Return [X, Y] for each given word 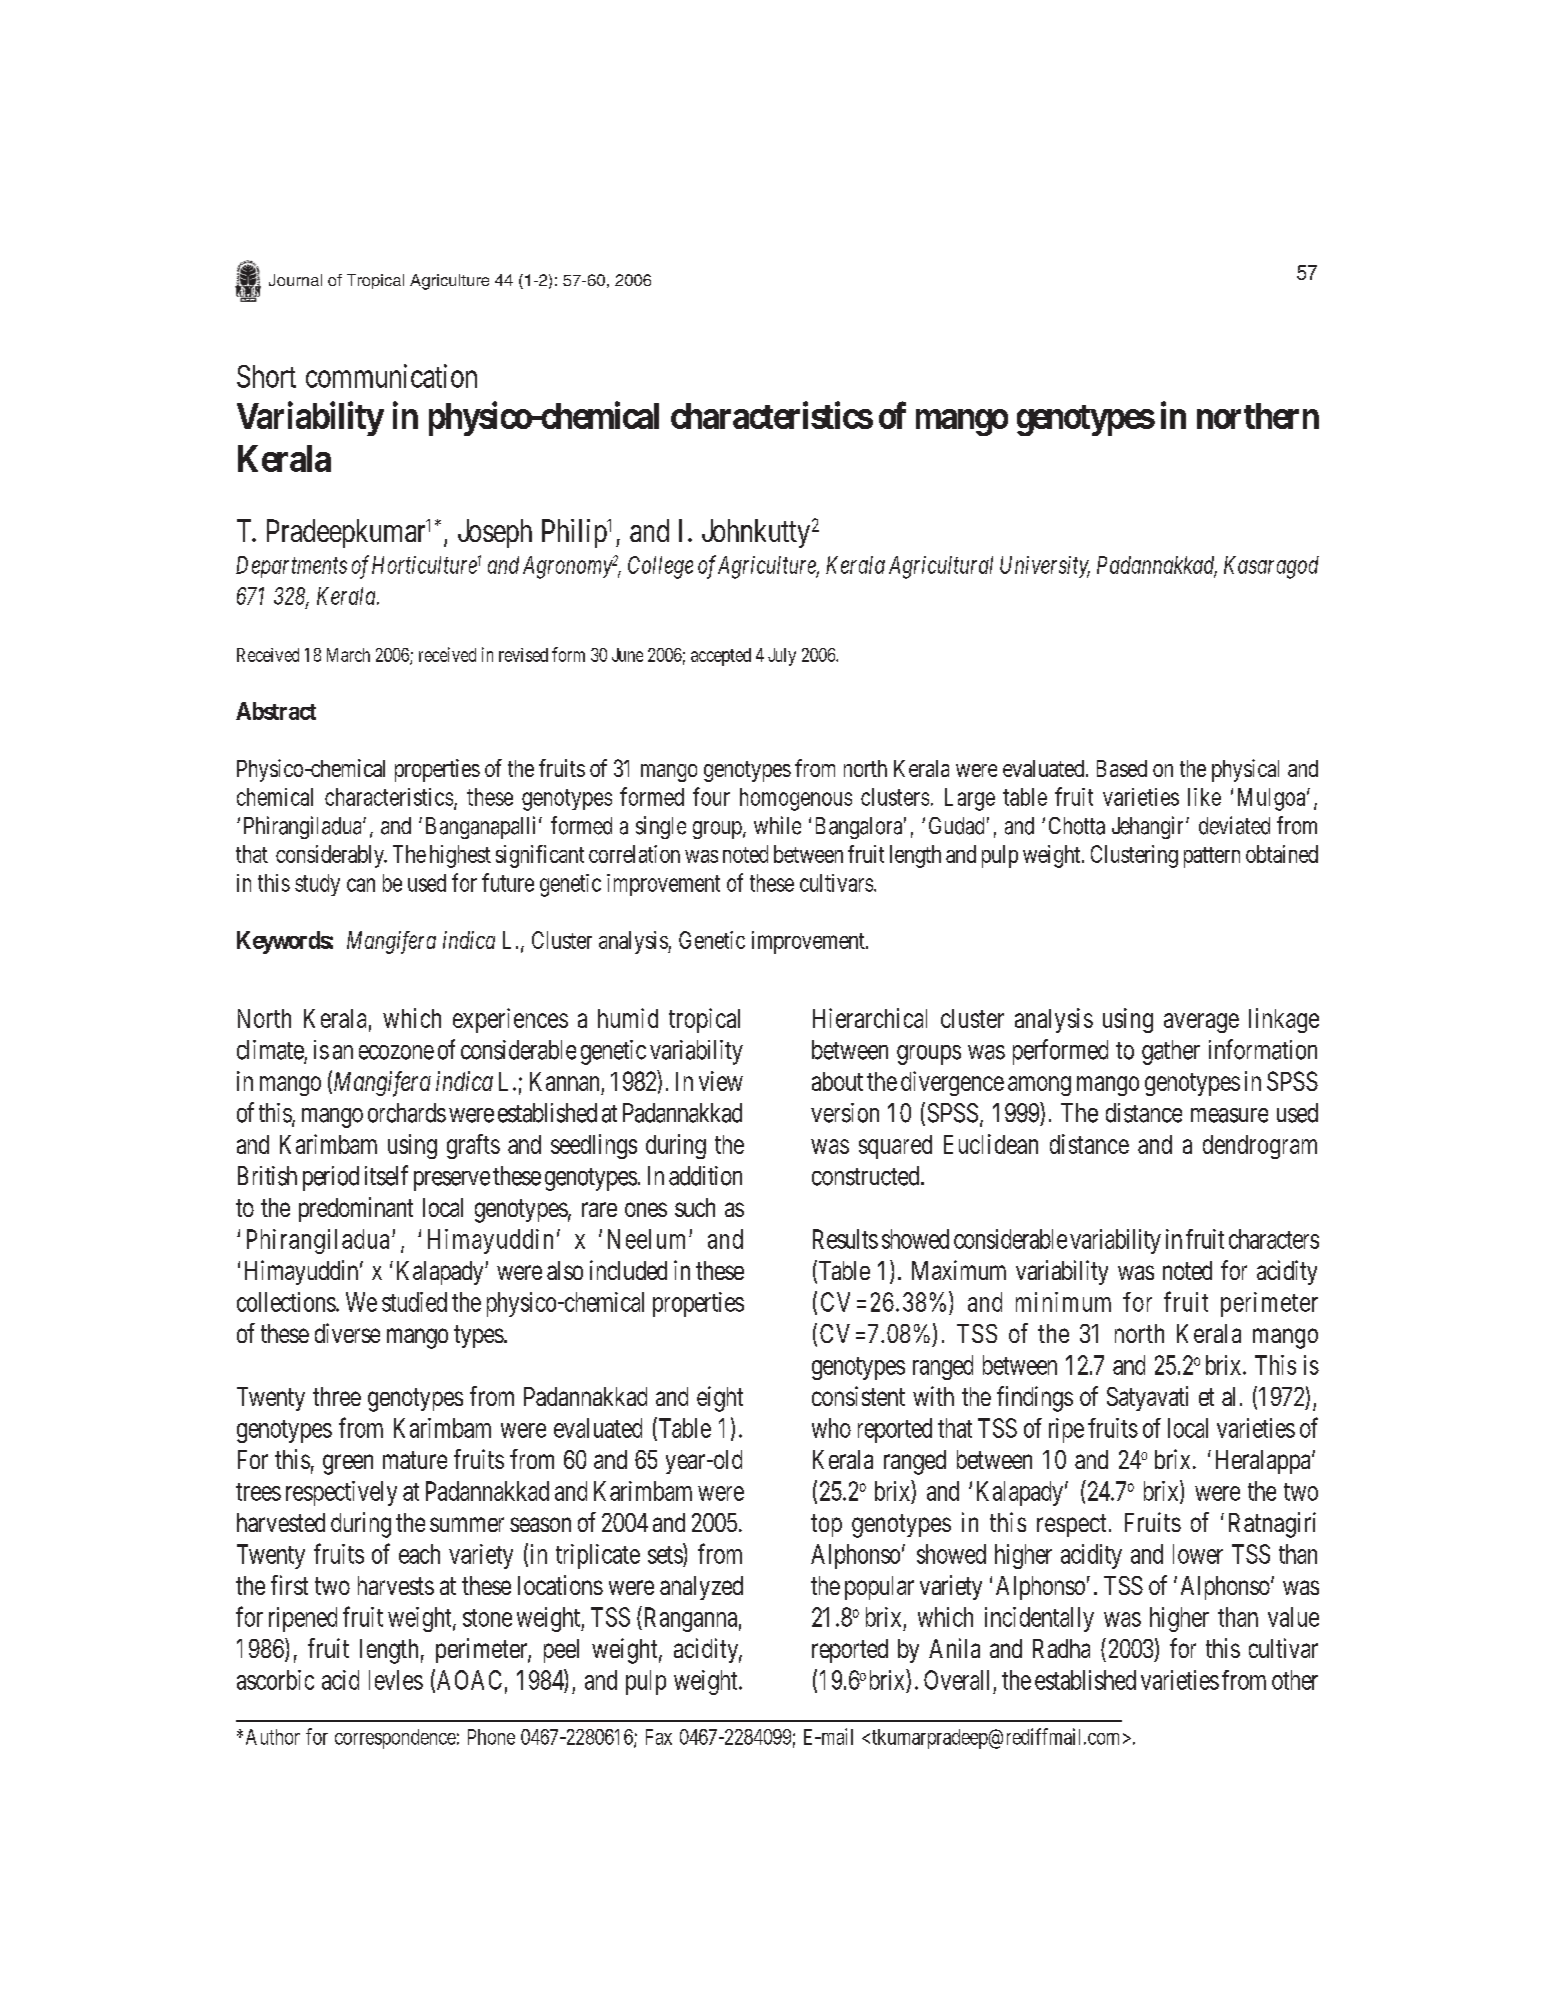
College [660, 567]
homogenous [796, 799]
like [1204, 797]
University [1045, 567]
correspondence [395, 1739]
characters [1274, 1239]
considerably [331, 856]
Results [845, 1239]
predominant [356, 1209]
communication [391, 376]
